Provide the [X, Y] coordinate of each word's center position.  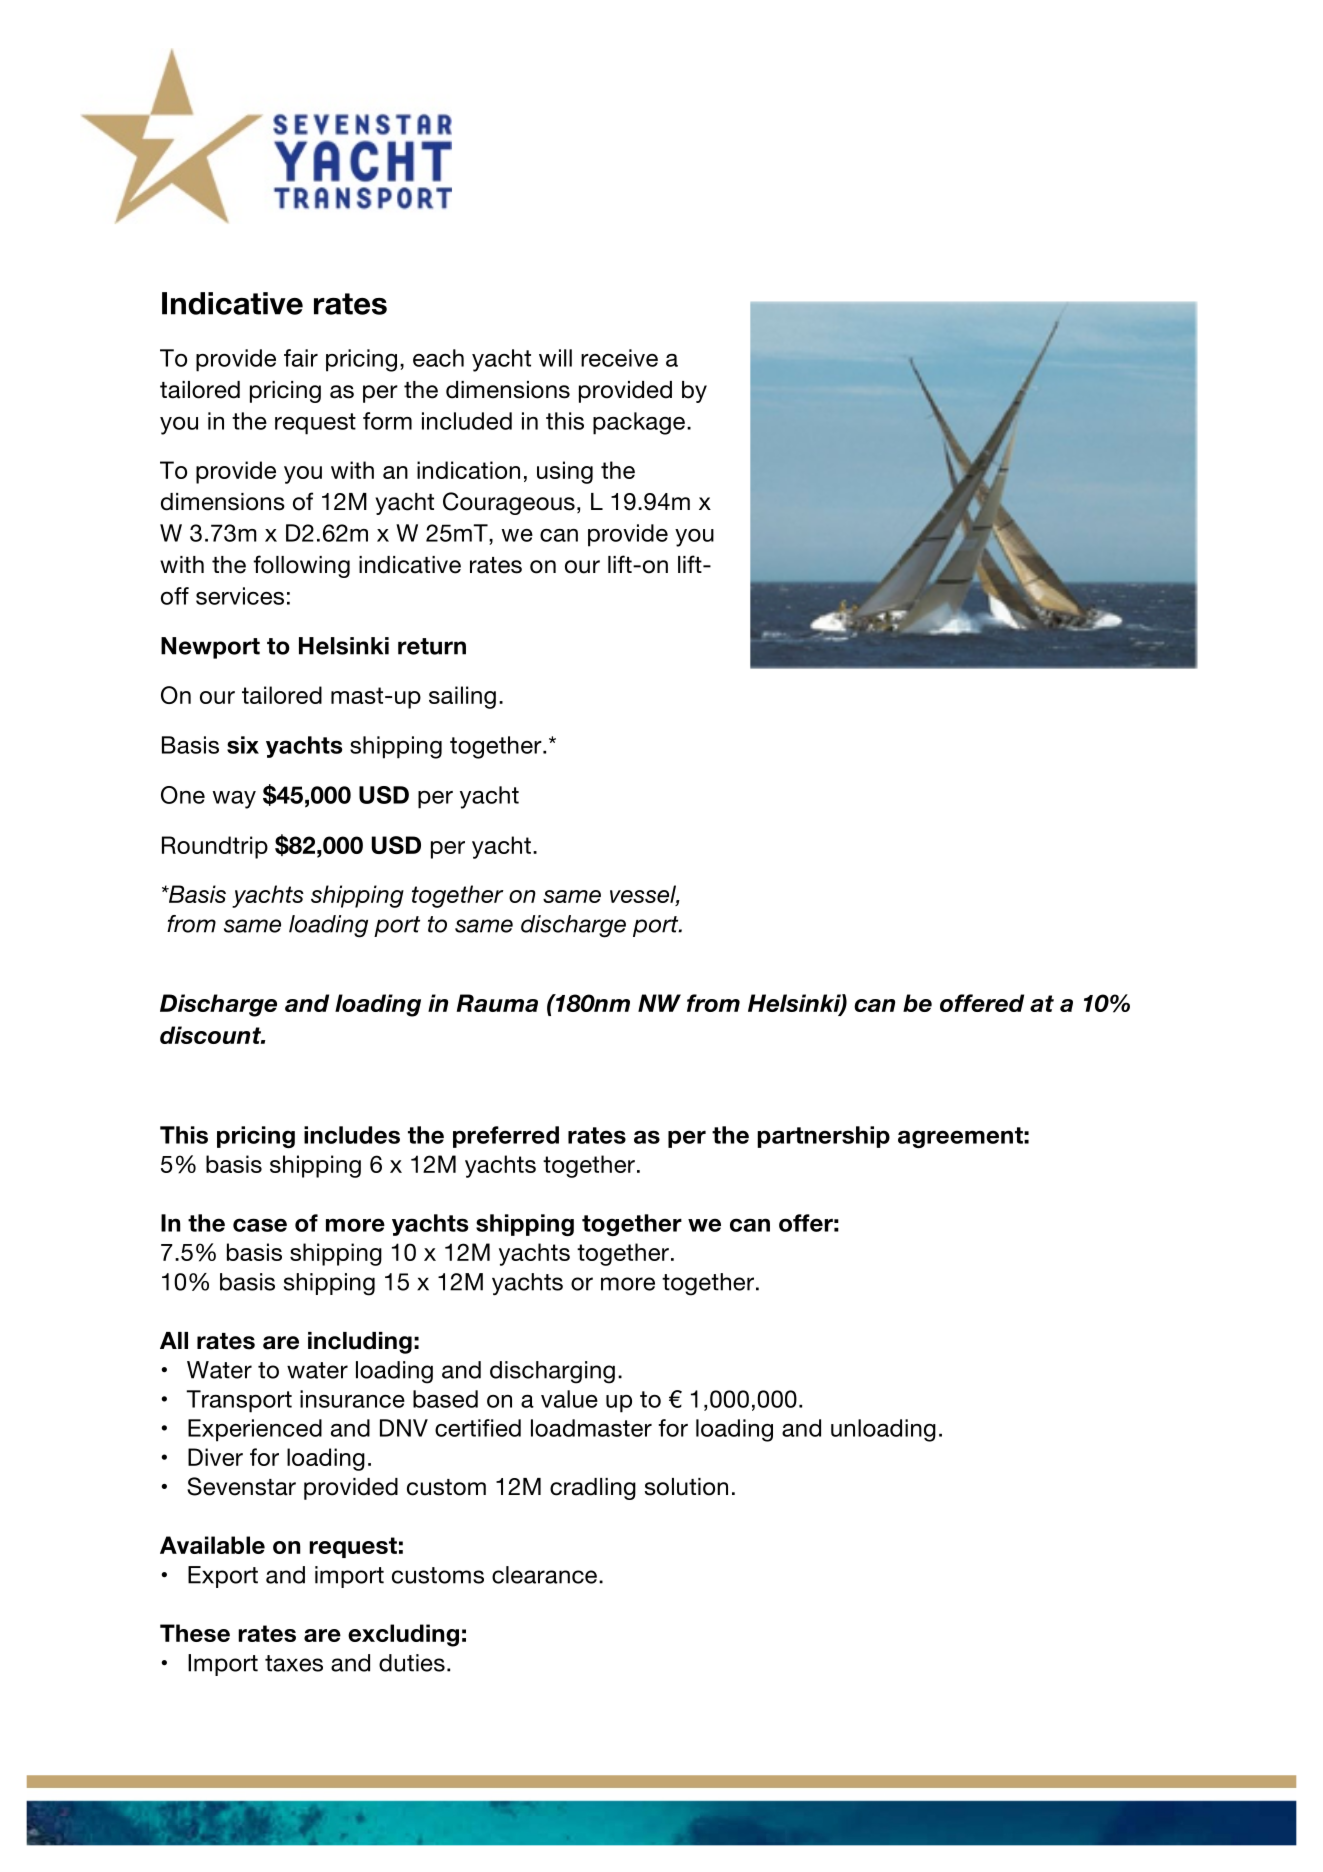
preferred [506, 1137]
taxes [294, 1663]
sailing [462, 697]
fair [301, 358]
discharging [552, 1372]
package [639, 423]
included [467, 421]
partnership [823, 1137]
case [260, 1225]
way [234, 800]
